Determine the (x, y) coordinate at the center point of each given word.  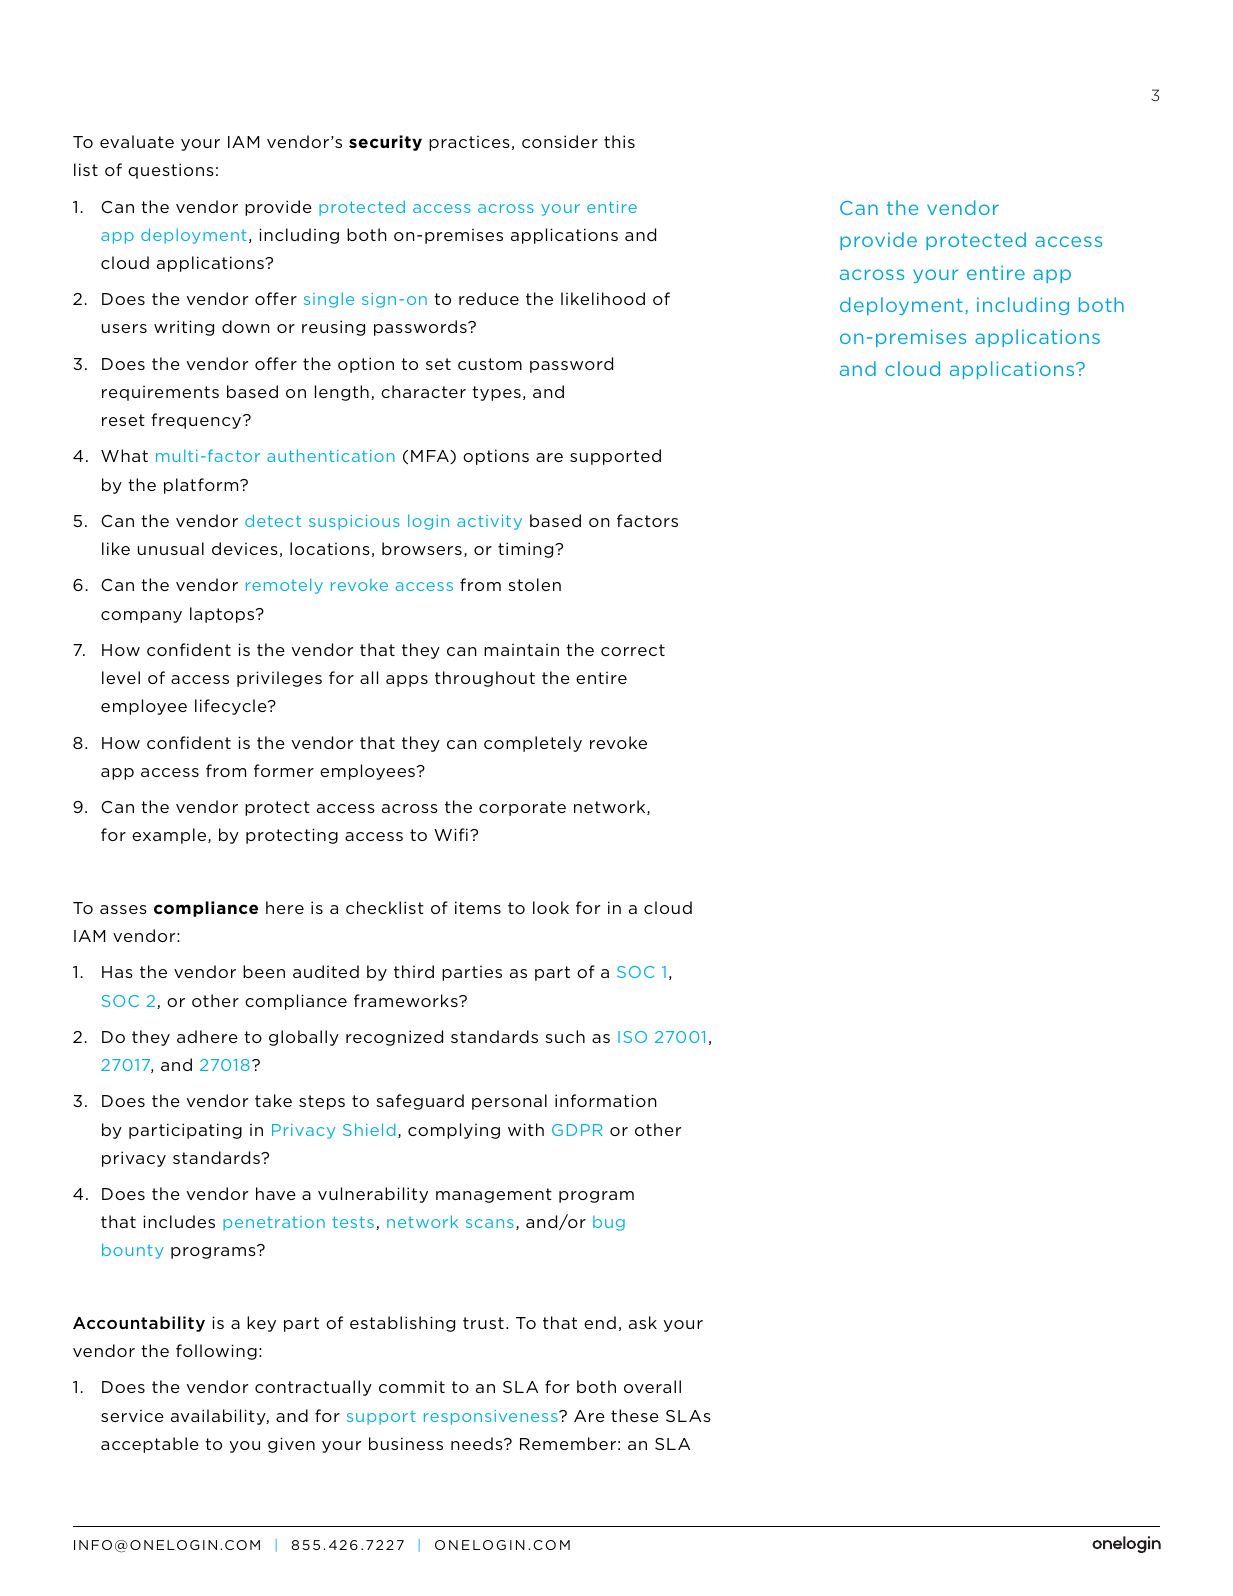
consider (560, 141)
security (385, 143)
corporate (522, 808)
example (170, 836)
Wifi (451, 834)
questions (171, 171)
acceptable (150, 1445)
